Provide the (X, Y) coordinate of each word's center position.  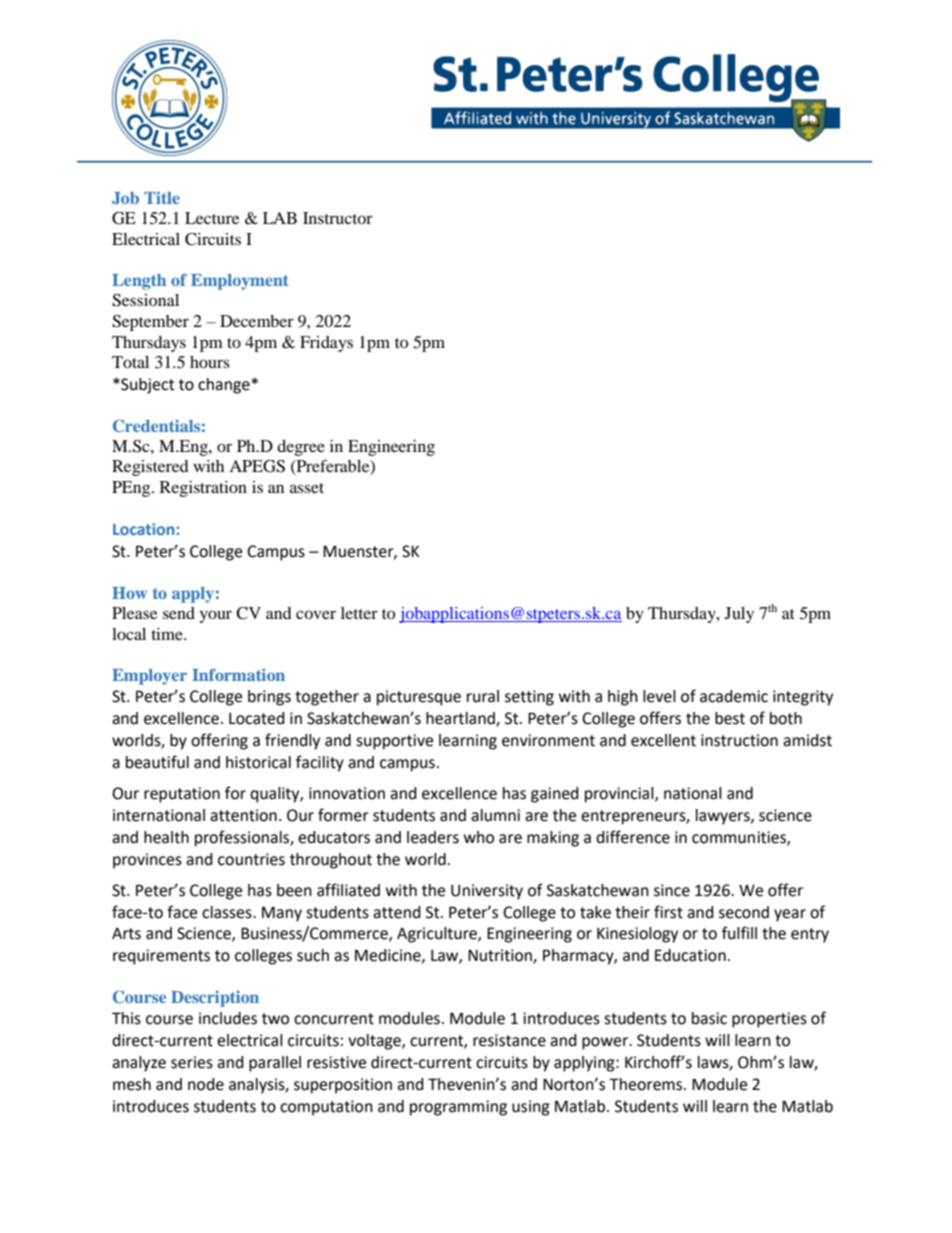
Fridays (326, 344)
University (487, 892)
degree (301, 448)
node (206, 1084)
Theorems (647, 1084)
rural (483, 696)
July (739, 615)
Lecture (212, 218)
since (672, 890)
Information (238, 674)
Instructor (338, 218)
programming (458, 1108)
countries (251, 859)
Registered (150, 468)
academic (734, 696)
